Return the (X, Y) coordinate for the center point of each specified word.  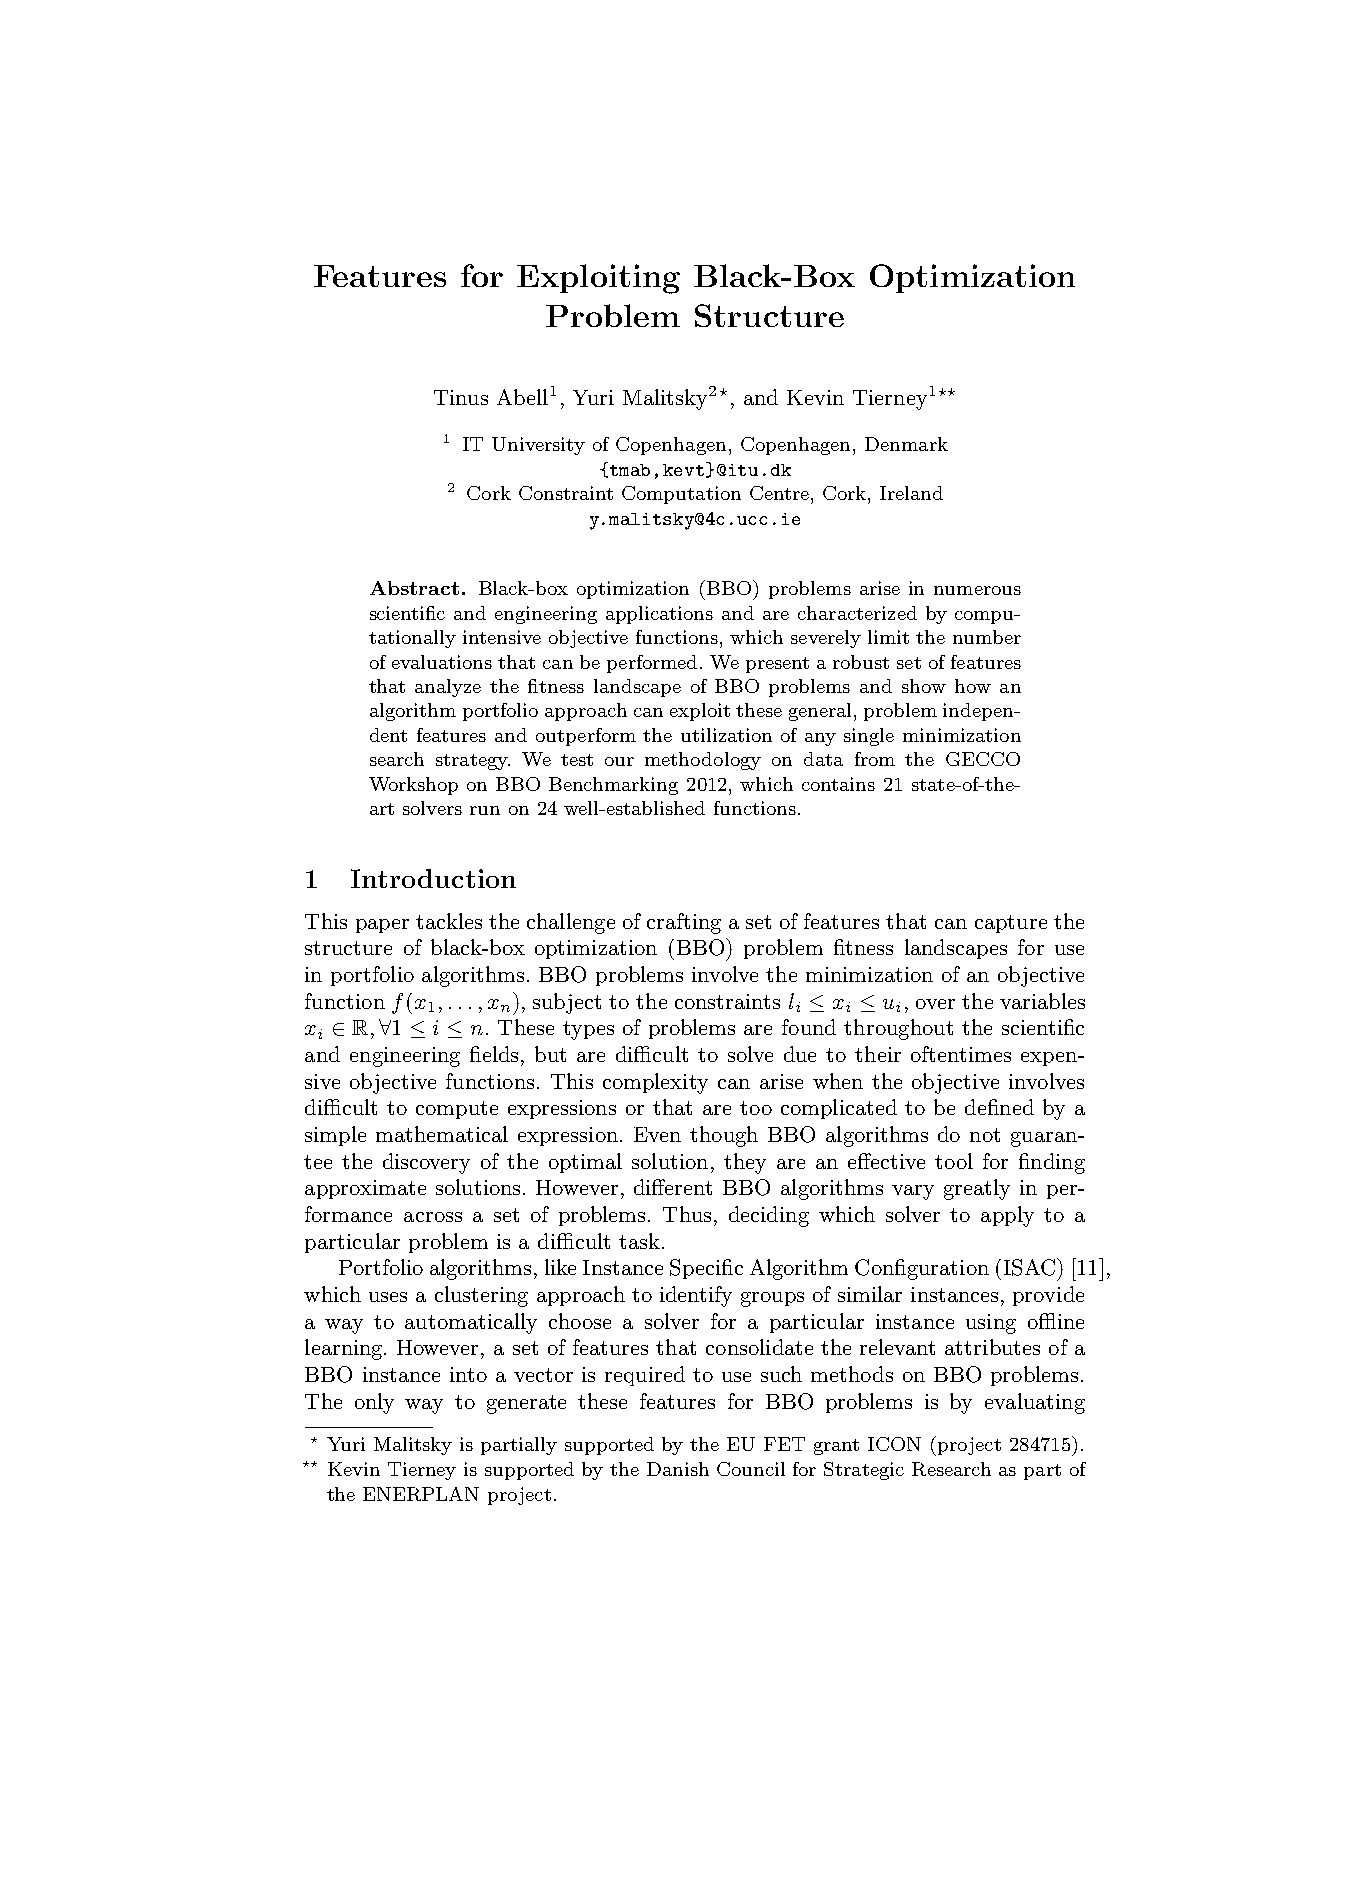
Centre (779, 493)
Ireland (911, 493)
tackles (449, 921)
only (374, 1403)
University (538, 446)
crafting (684, 923)
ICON (894, 1444)
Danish (678, 1469)
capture (1011, 924)
